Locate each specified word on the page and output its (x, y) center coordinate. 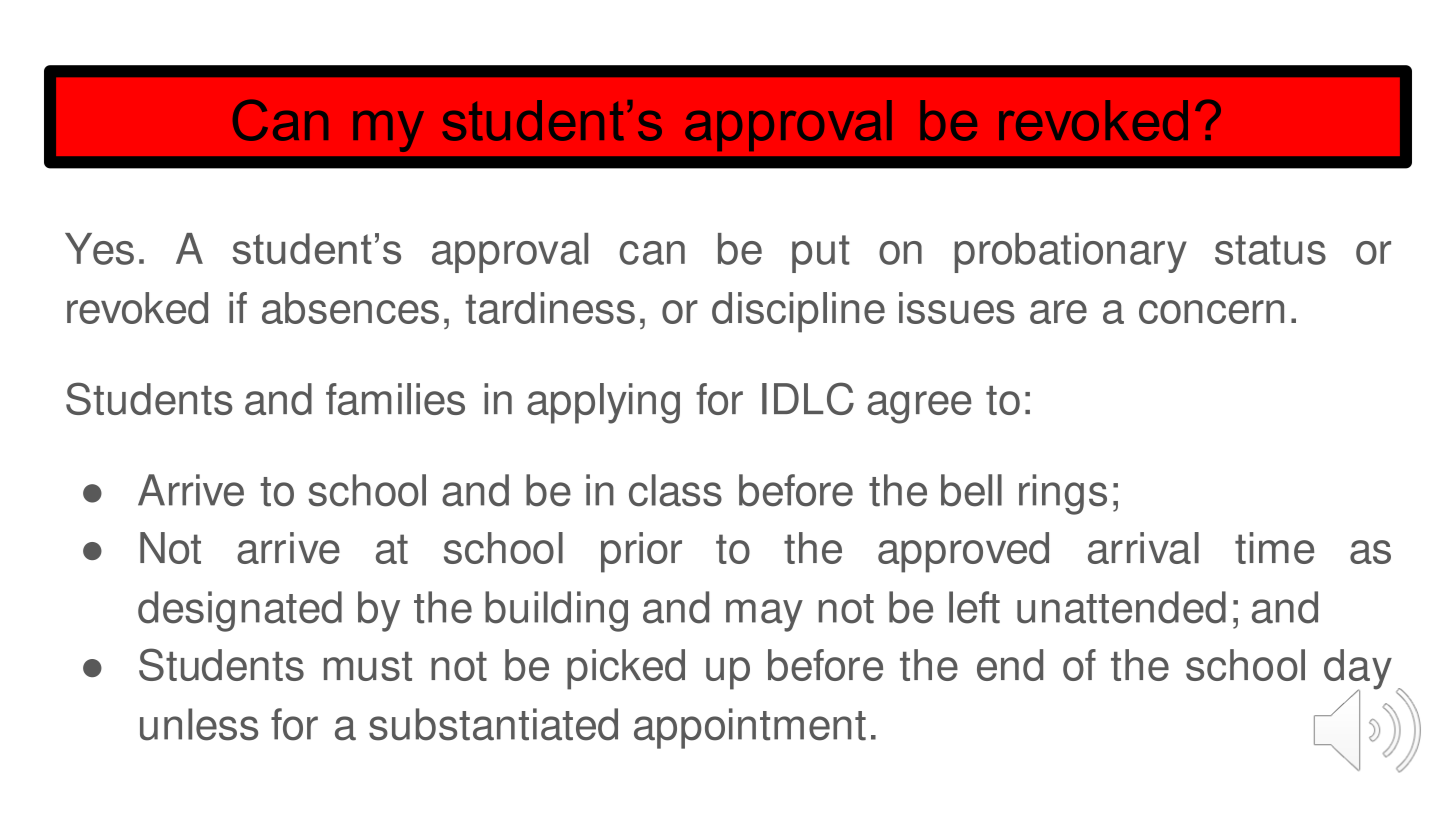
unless (199, 724)
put (821, 254)
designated (240, 611)
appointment (750, 728)
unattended (1121, 607)
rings (1063, 494)
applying (603, 403)
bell (971, 490)
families (395, 399)
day (1358, 670)
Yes (99, 249)
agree (919, 407)
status (1270, 250)
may (764, 615)
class (675, 490)
